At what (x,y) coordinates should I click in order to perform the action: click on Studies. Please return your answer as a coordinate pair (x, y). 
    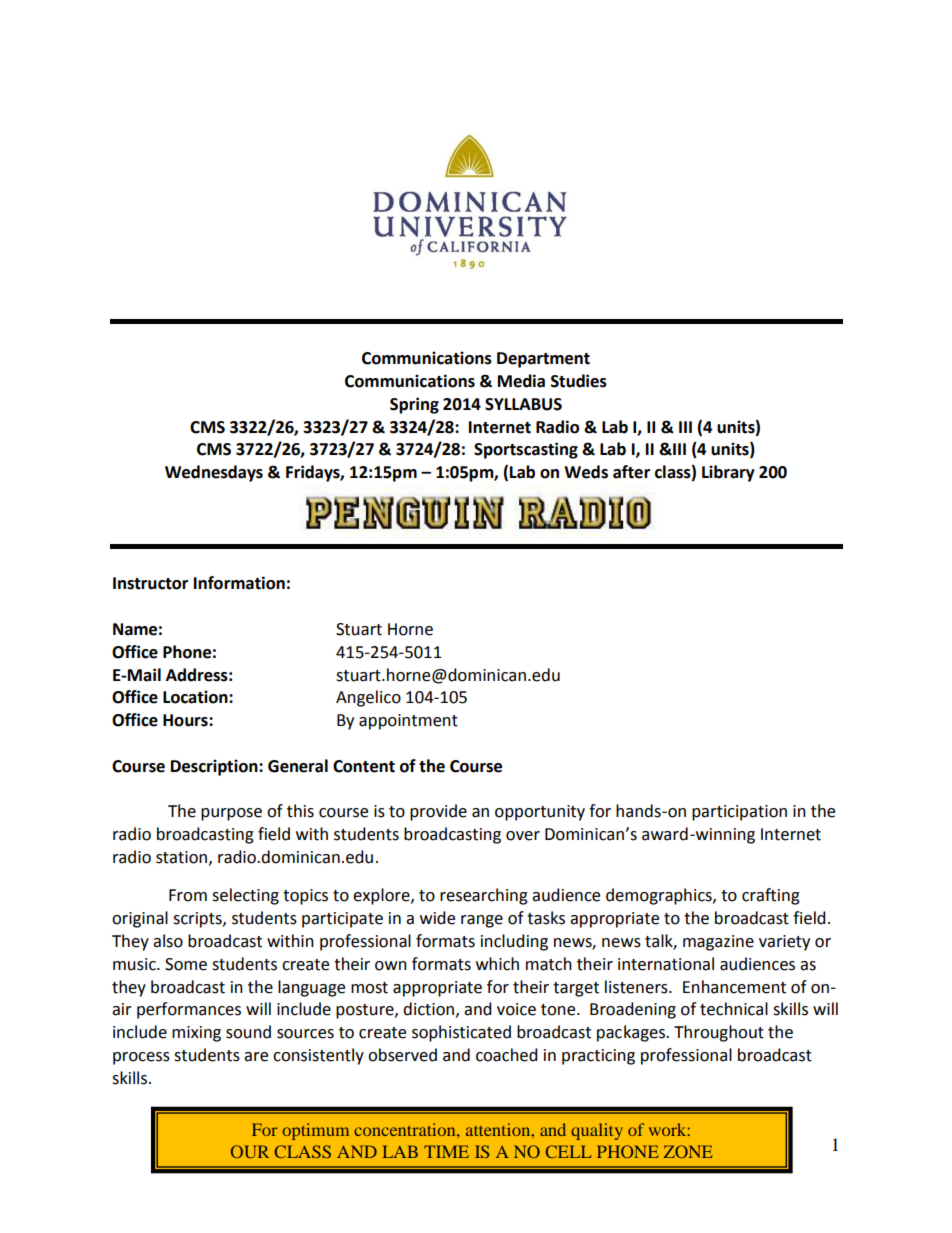
    Looking at the image, I should click on (579, 381).
